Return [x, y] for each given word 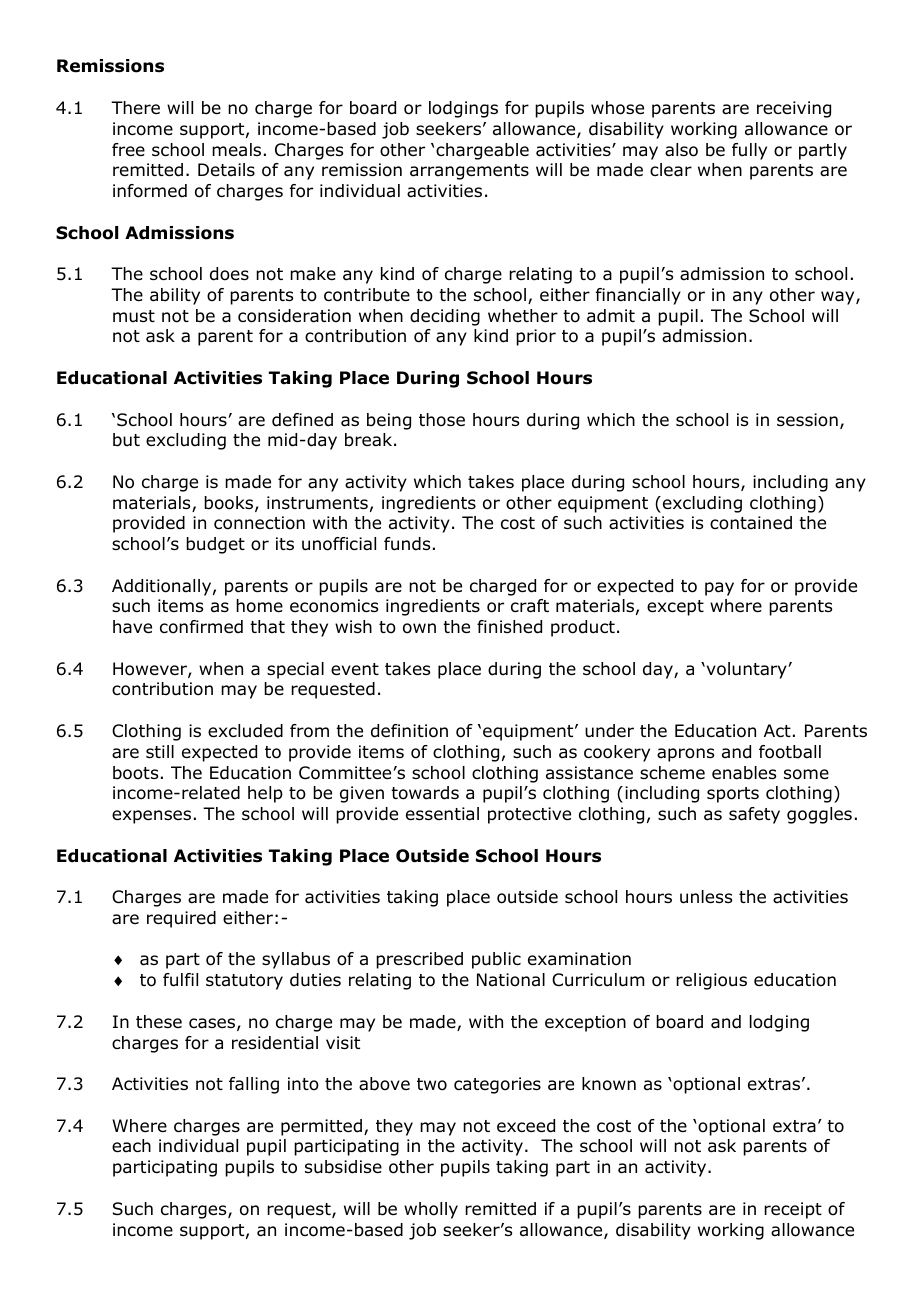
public [496, 960]
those [442, 420]
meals [236, 150]
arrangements [469, 172]
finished [509, 627]
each [131, 1146]
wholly [431, 1210]
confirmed [201, 627]
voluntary [746, 670]
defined [302, 420]
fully [749, 151]
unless [706, 897]
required [181, 919]
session [807, 420]
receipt [793, 1210]
